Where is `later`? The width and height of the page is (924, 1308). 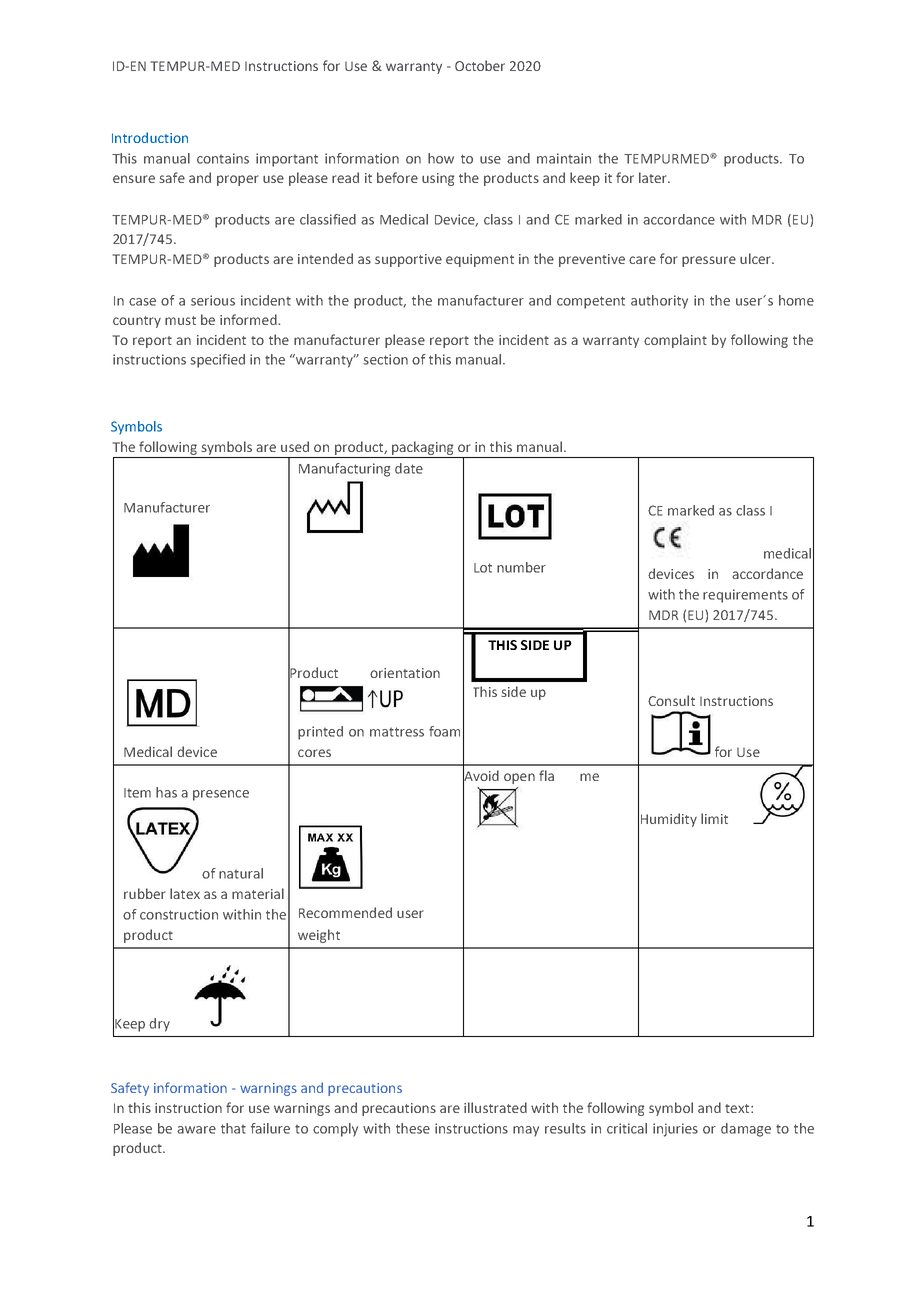 later is located at coordinates (654, 177).
